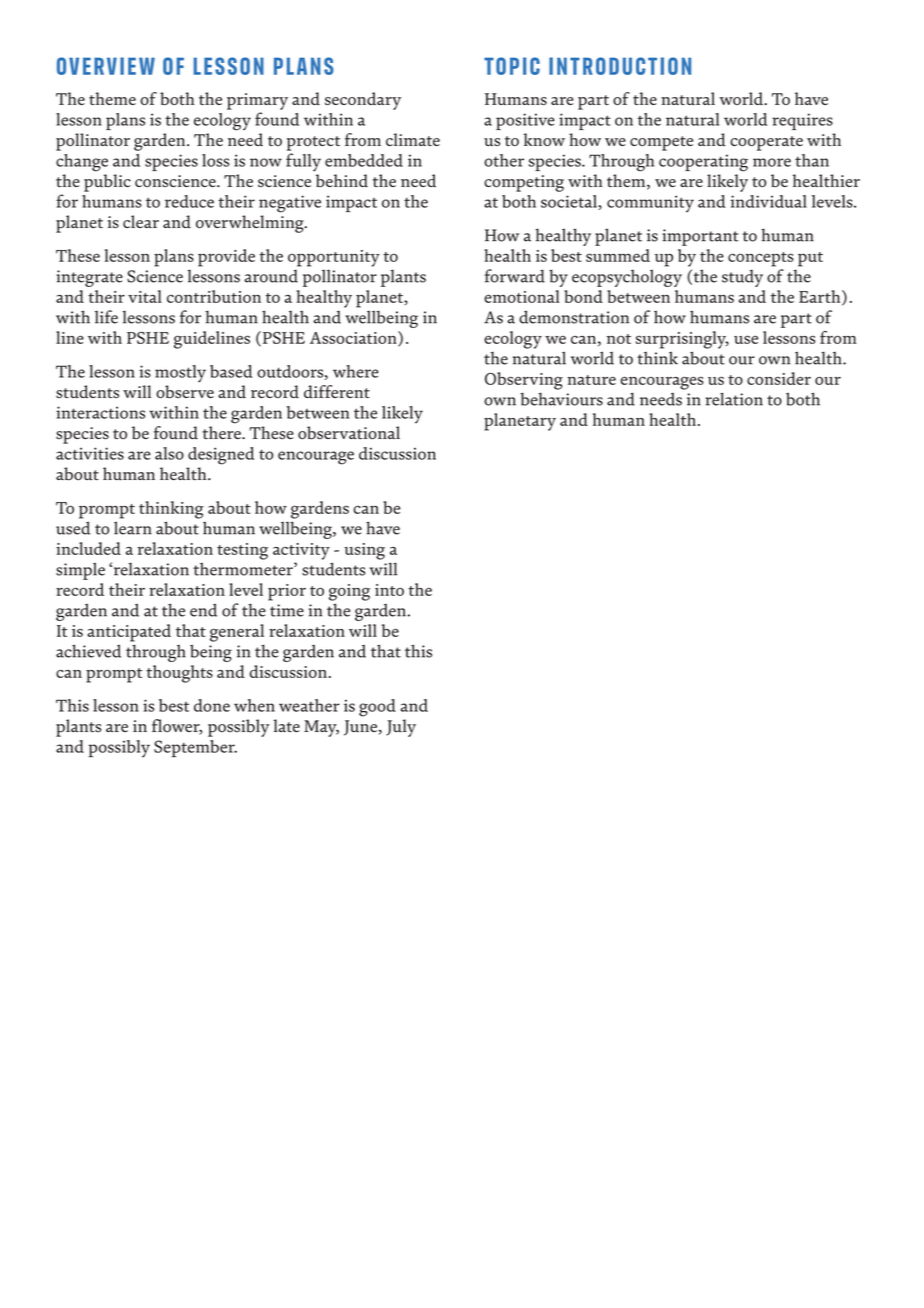 Image resolution: width=924 pixels, height=1308 pixels. I want to click on important, so click(700, 237).
